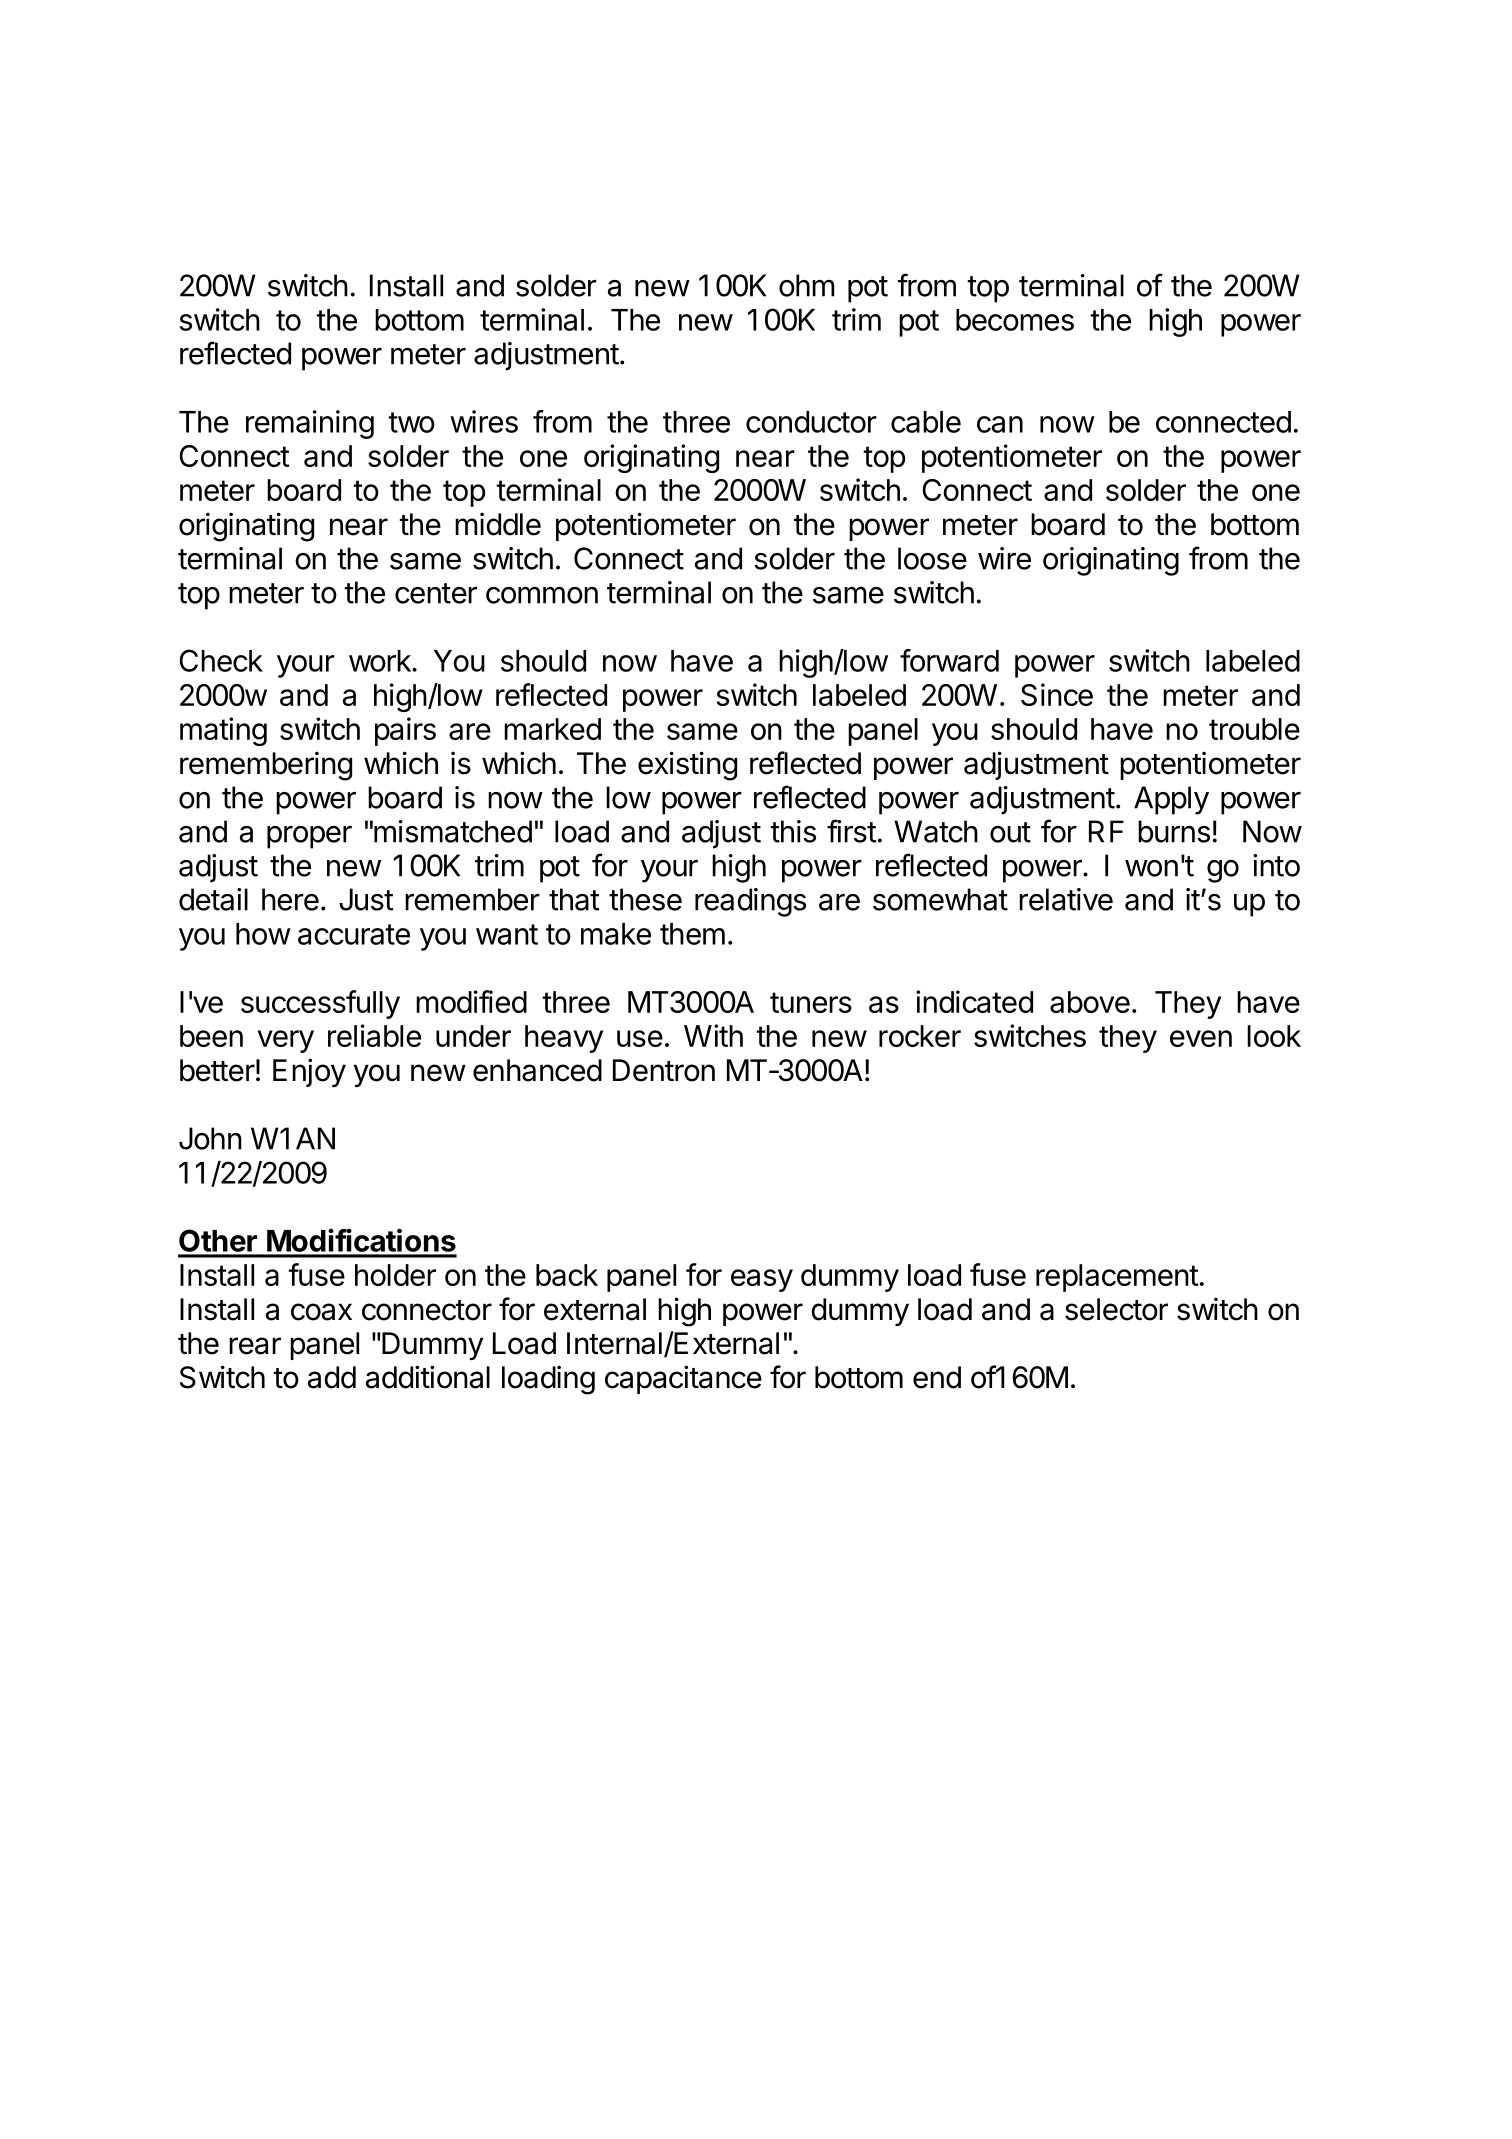 This screenshot has height=2139, width=1512. What do you see at coordinates (683, 1379) in the screenshot?
I see `capacitance` at bounding box center [683, 1379].
